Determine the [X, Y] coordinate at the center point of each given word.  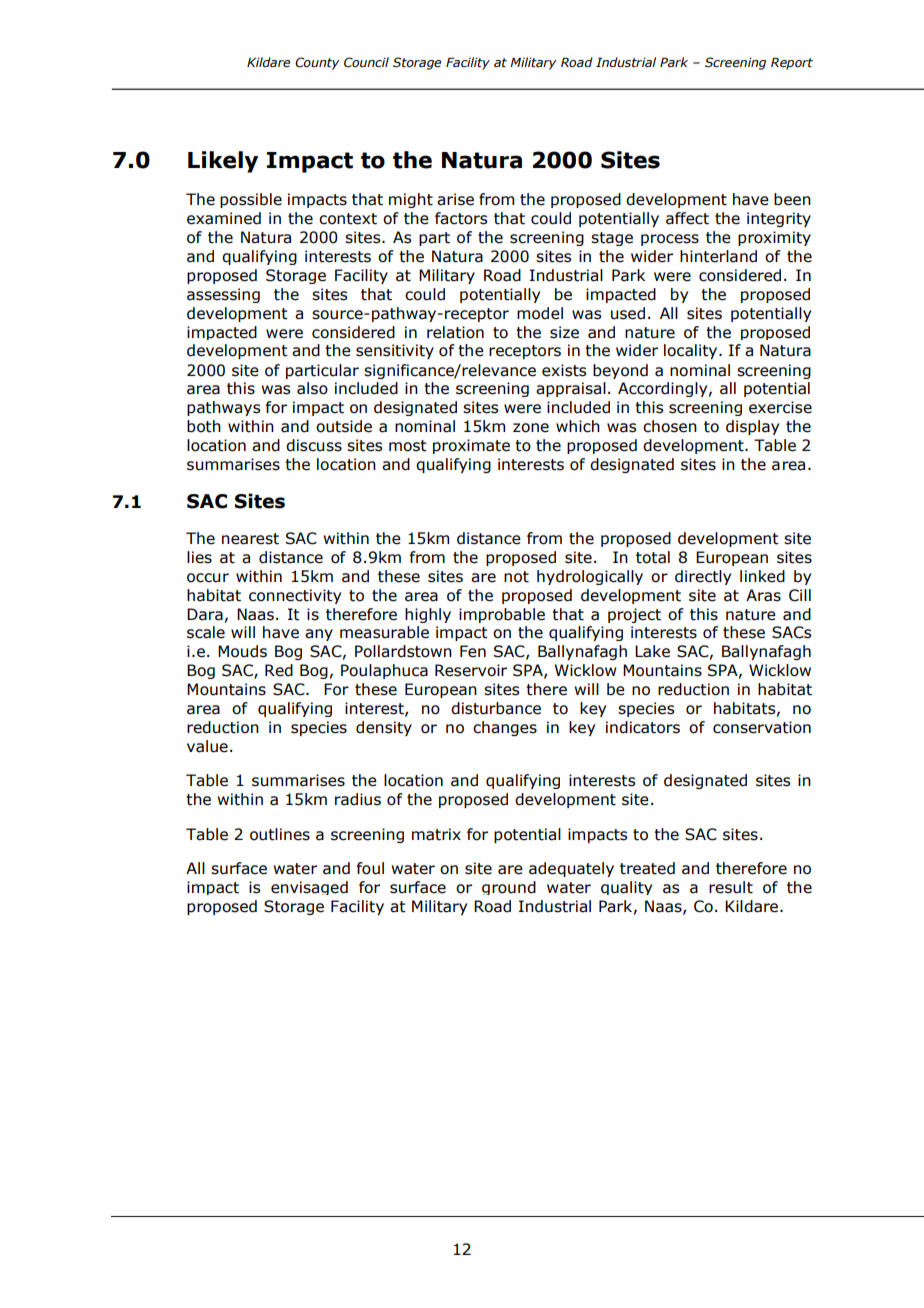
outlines [280, 834]
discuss [314, 445]
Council [366, 62]
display [752, 427]
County [317, 63]
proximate [471, 446]
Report [792, 63]
